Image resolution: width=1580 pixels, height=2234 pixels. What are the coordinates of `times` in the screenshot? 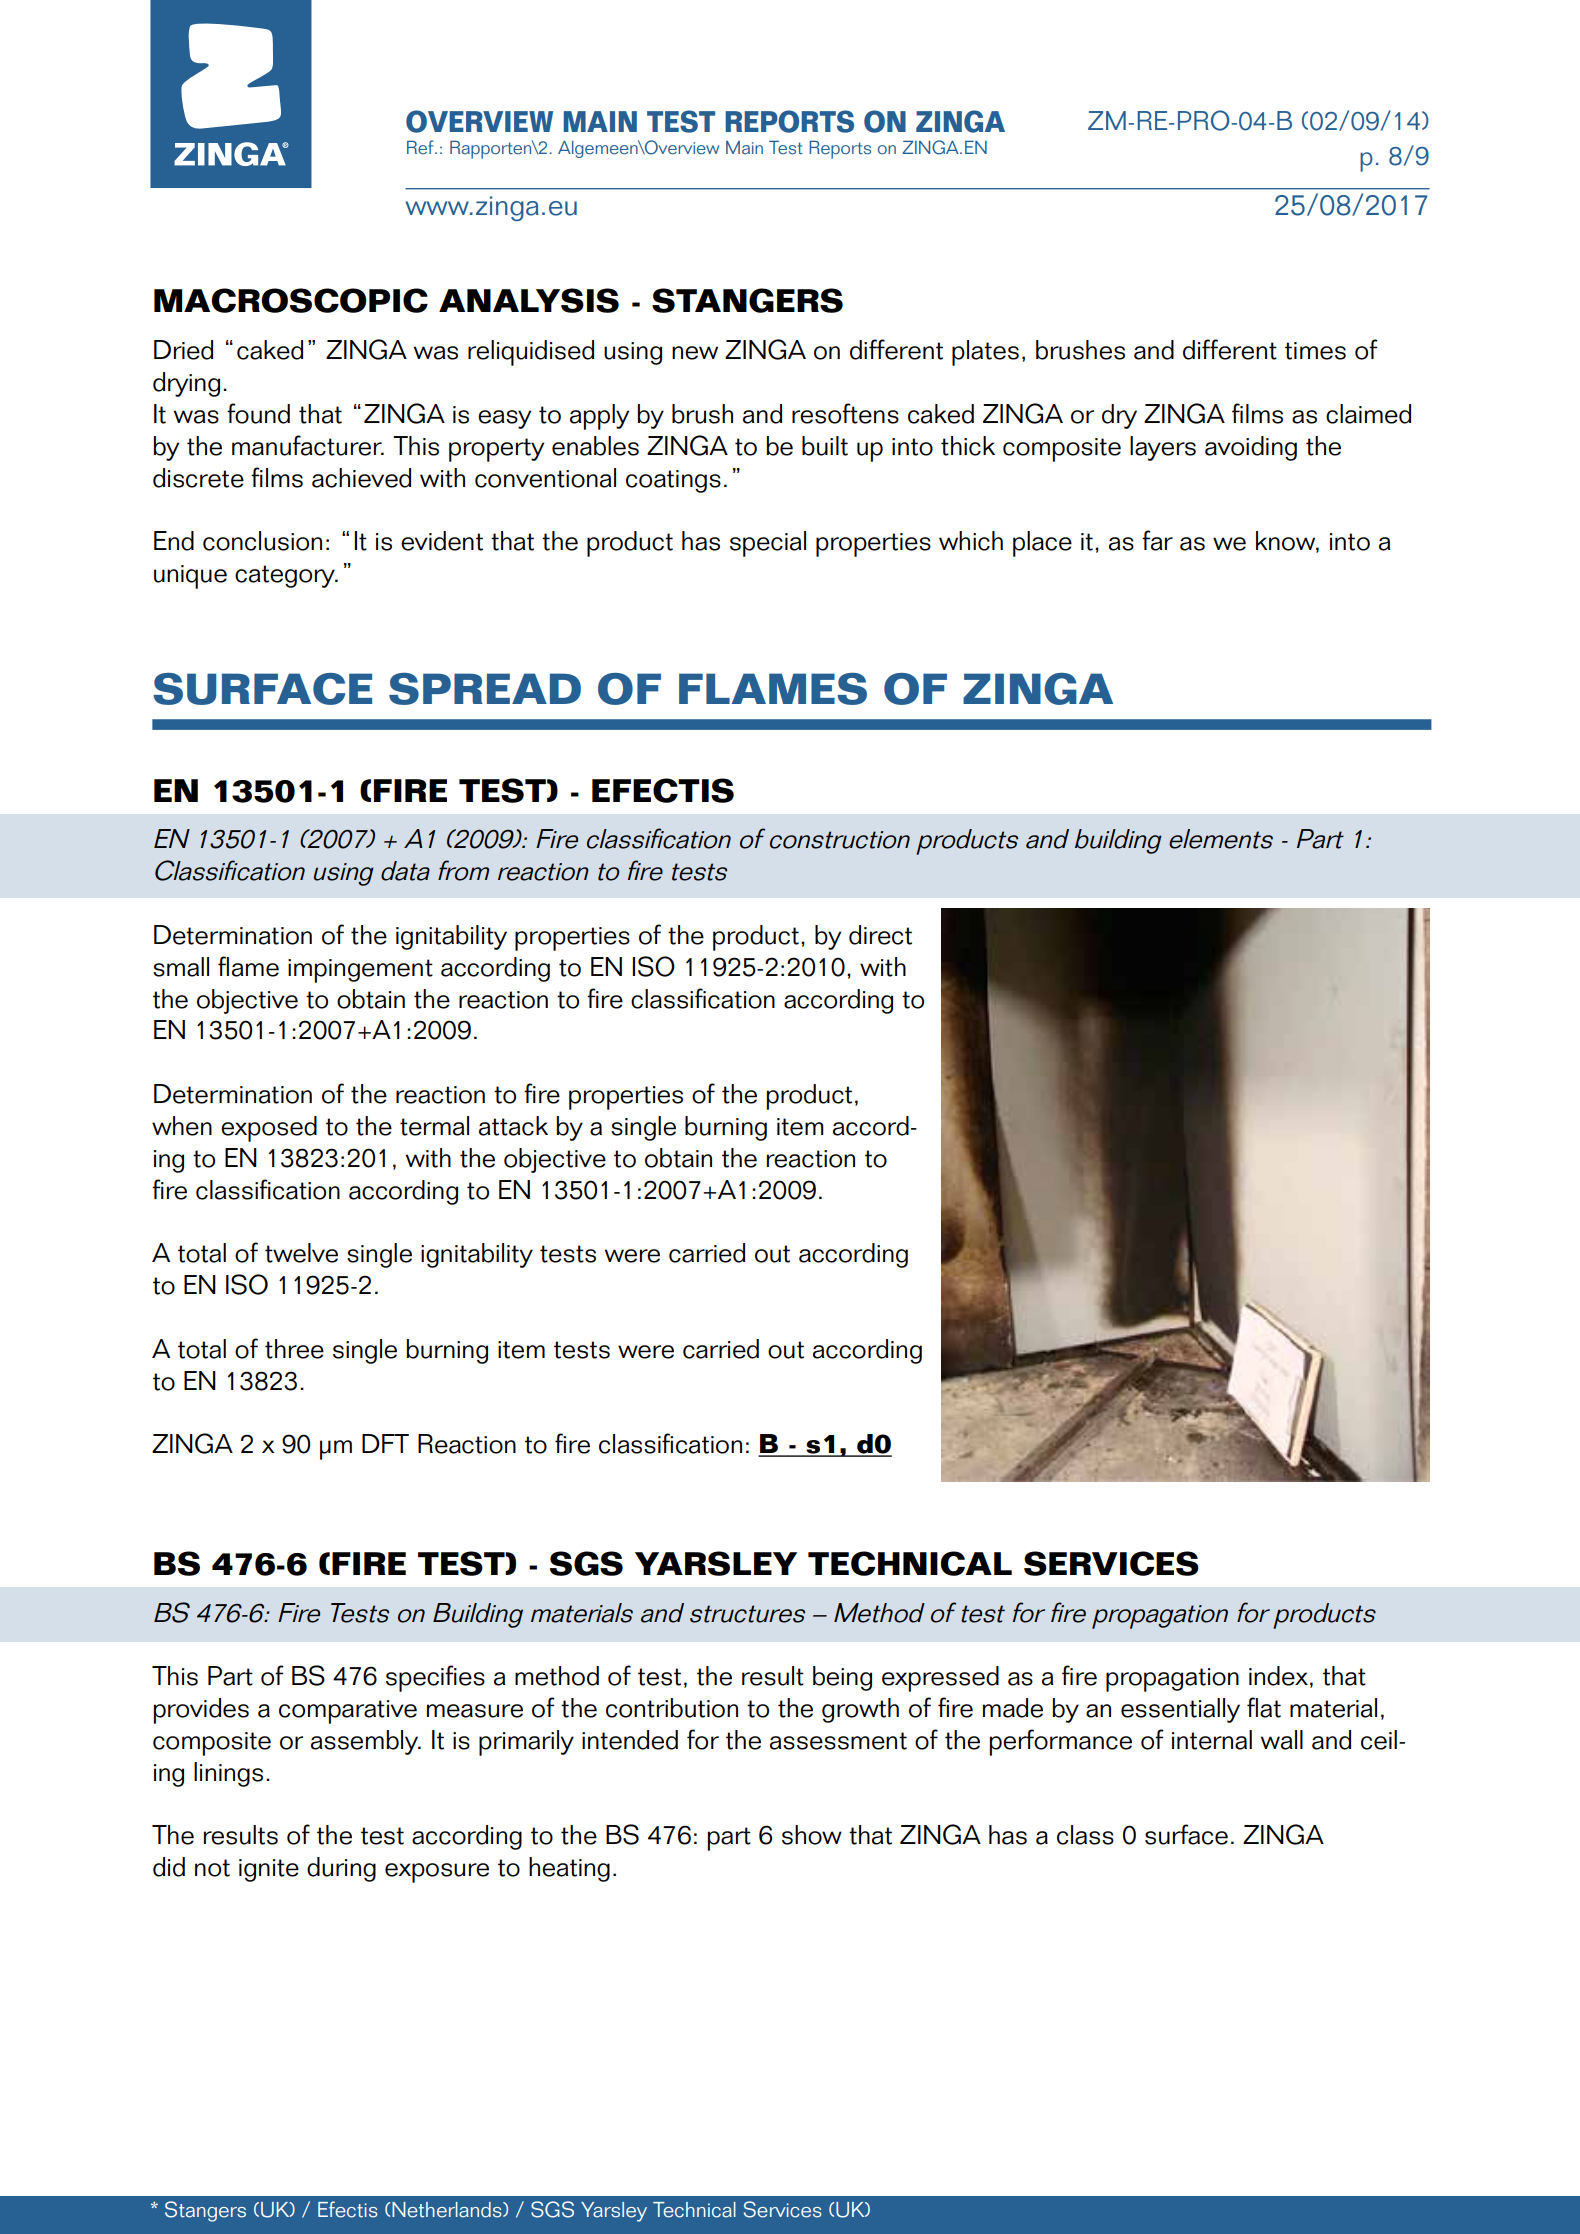 It's located at (1315, 351).
